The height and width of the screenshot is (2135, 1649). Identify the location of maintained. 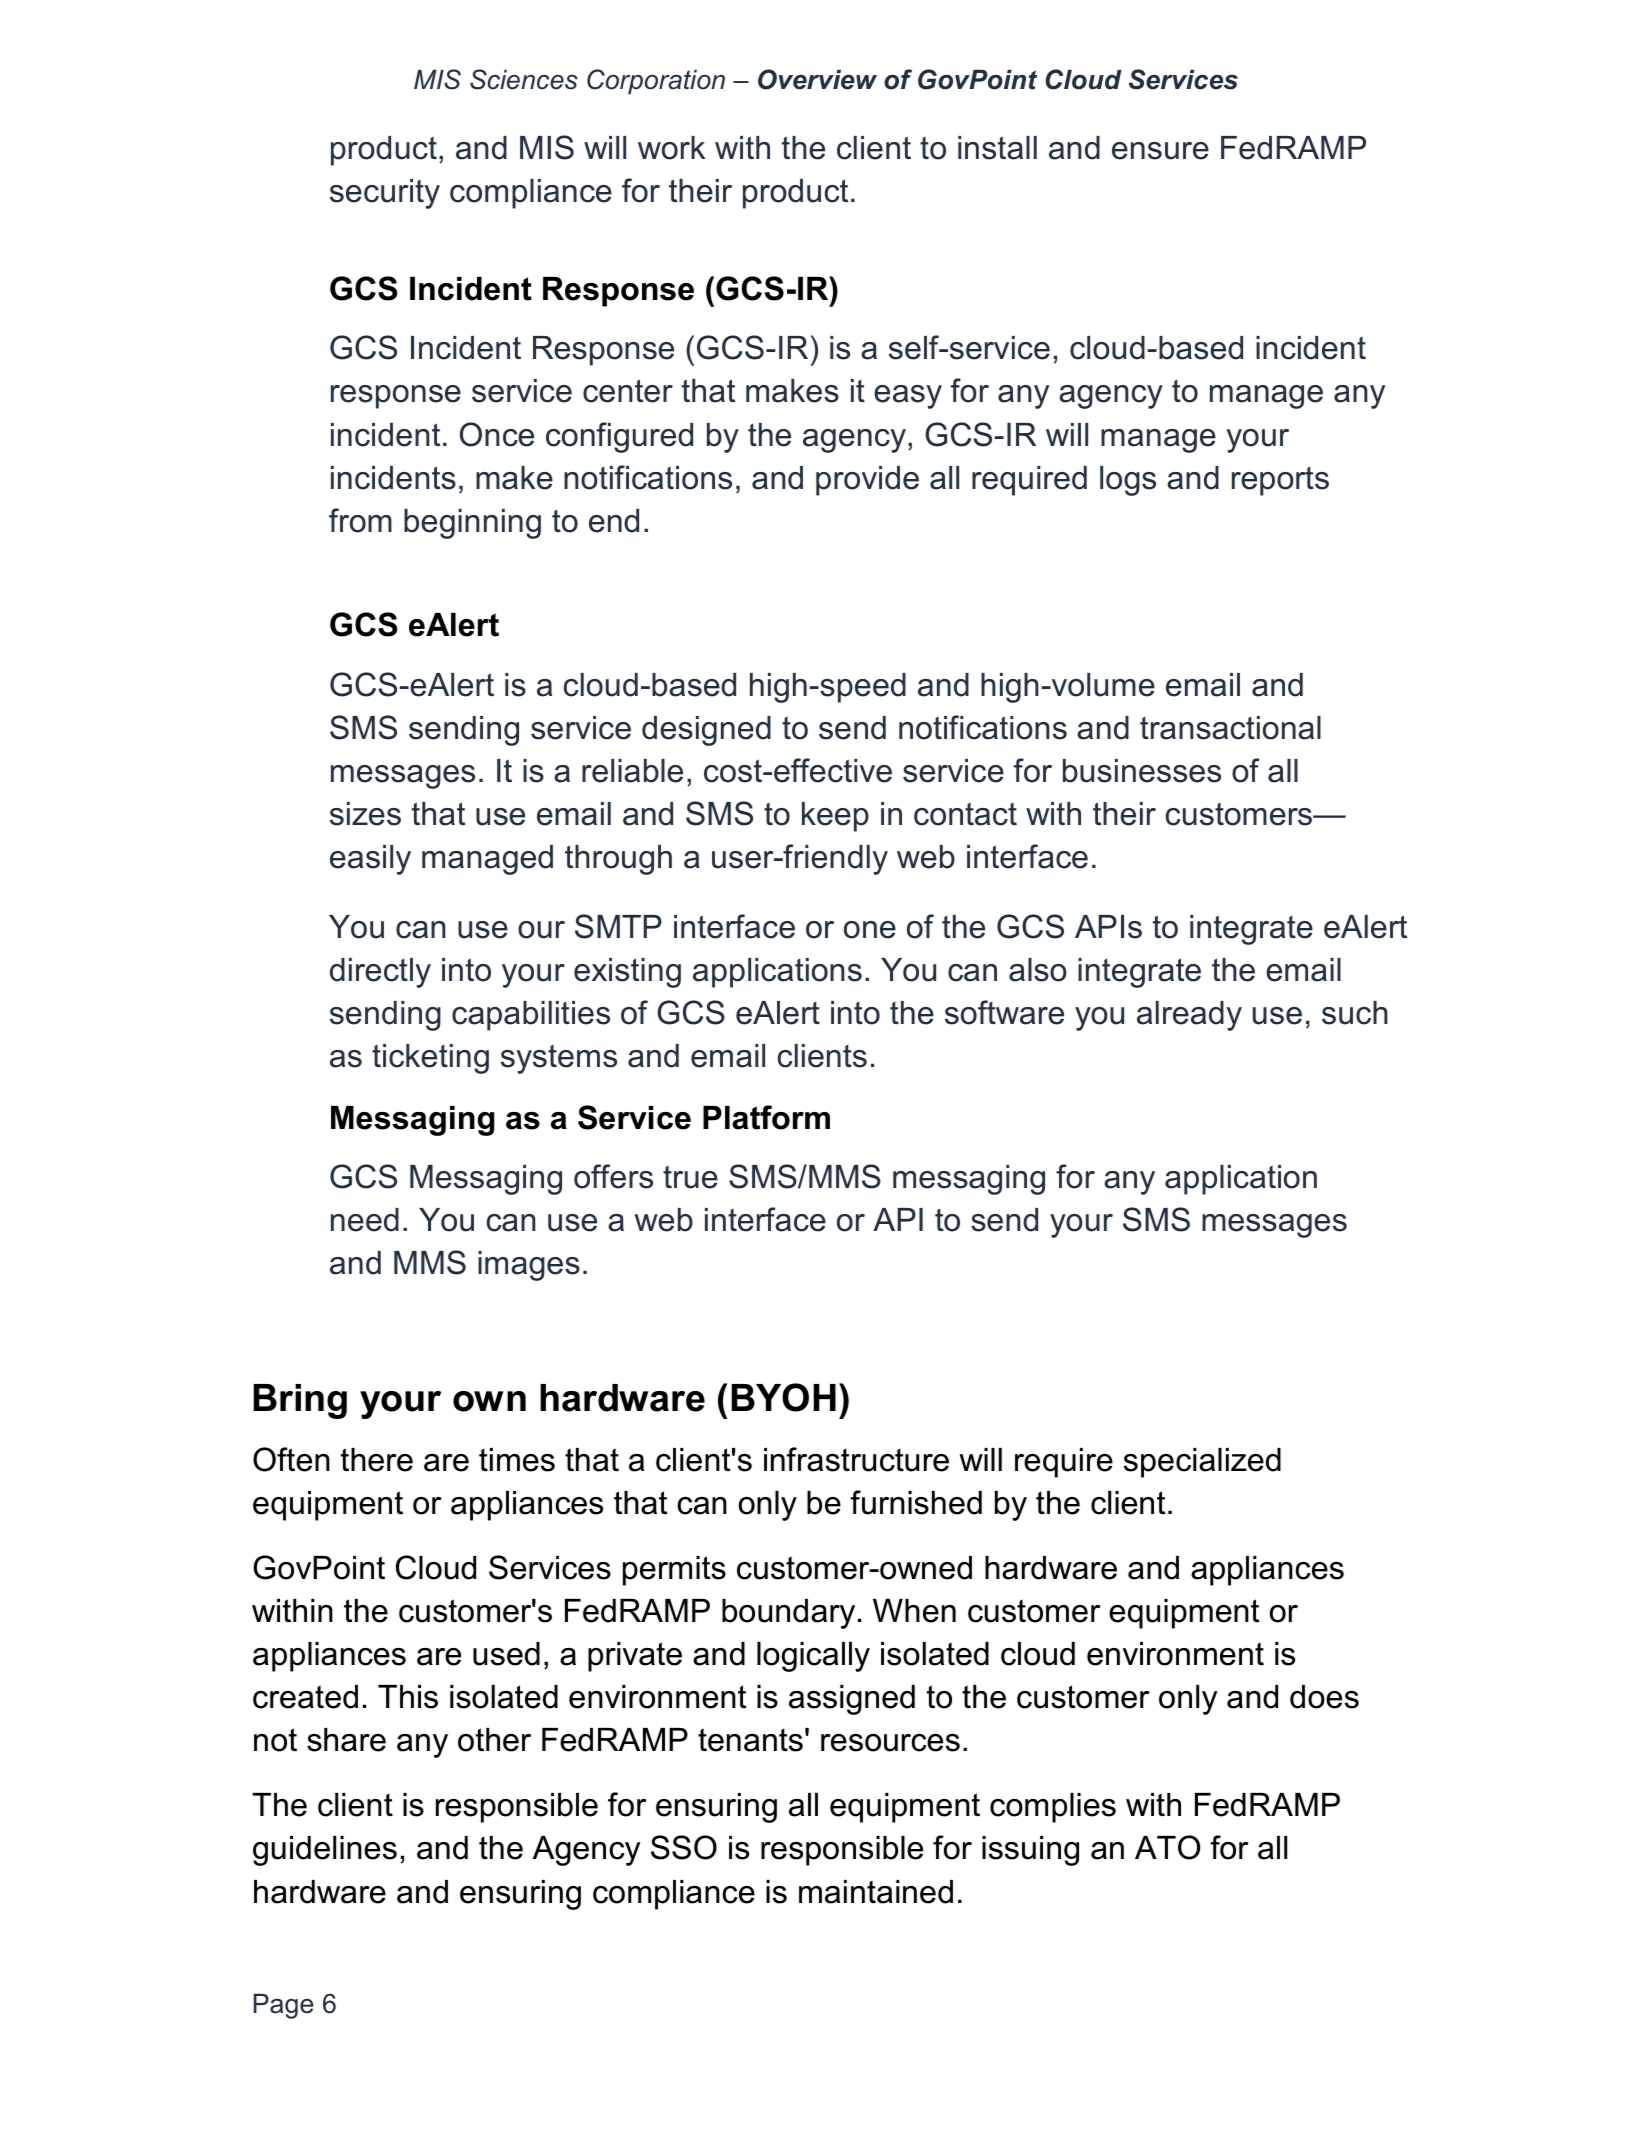
(876, 1892).
